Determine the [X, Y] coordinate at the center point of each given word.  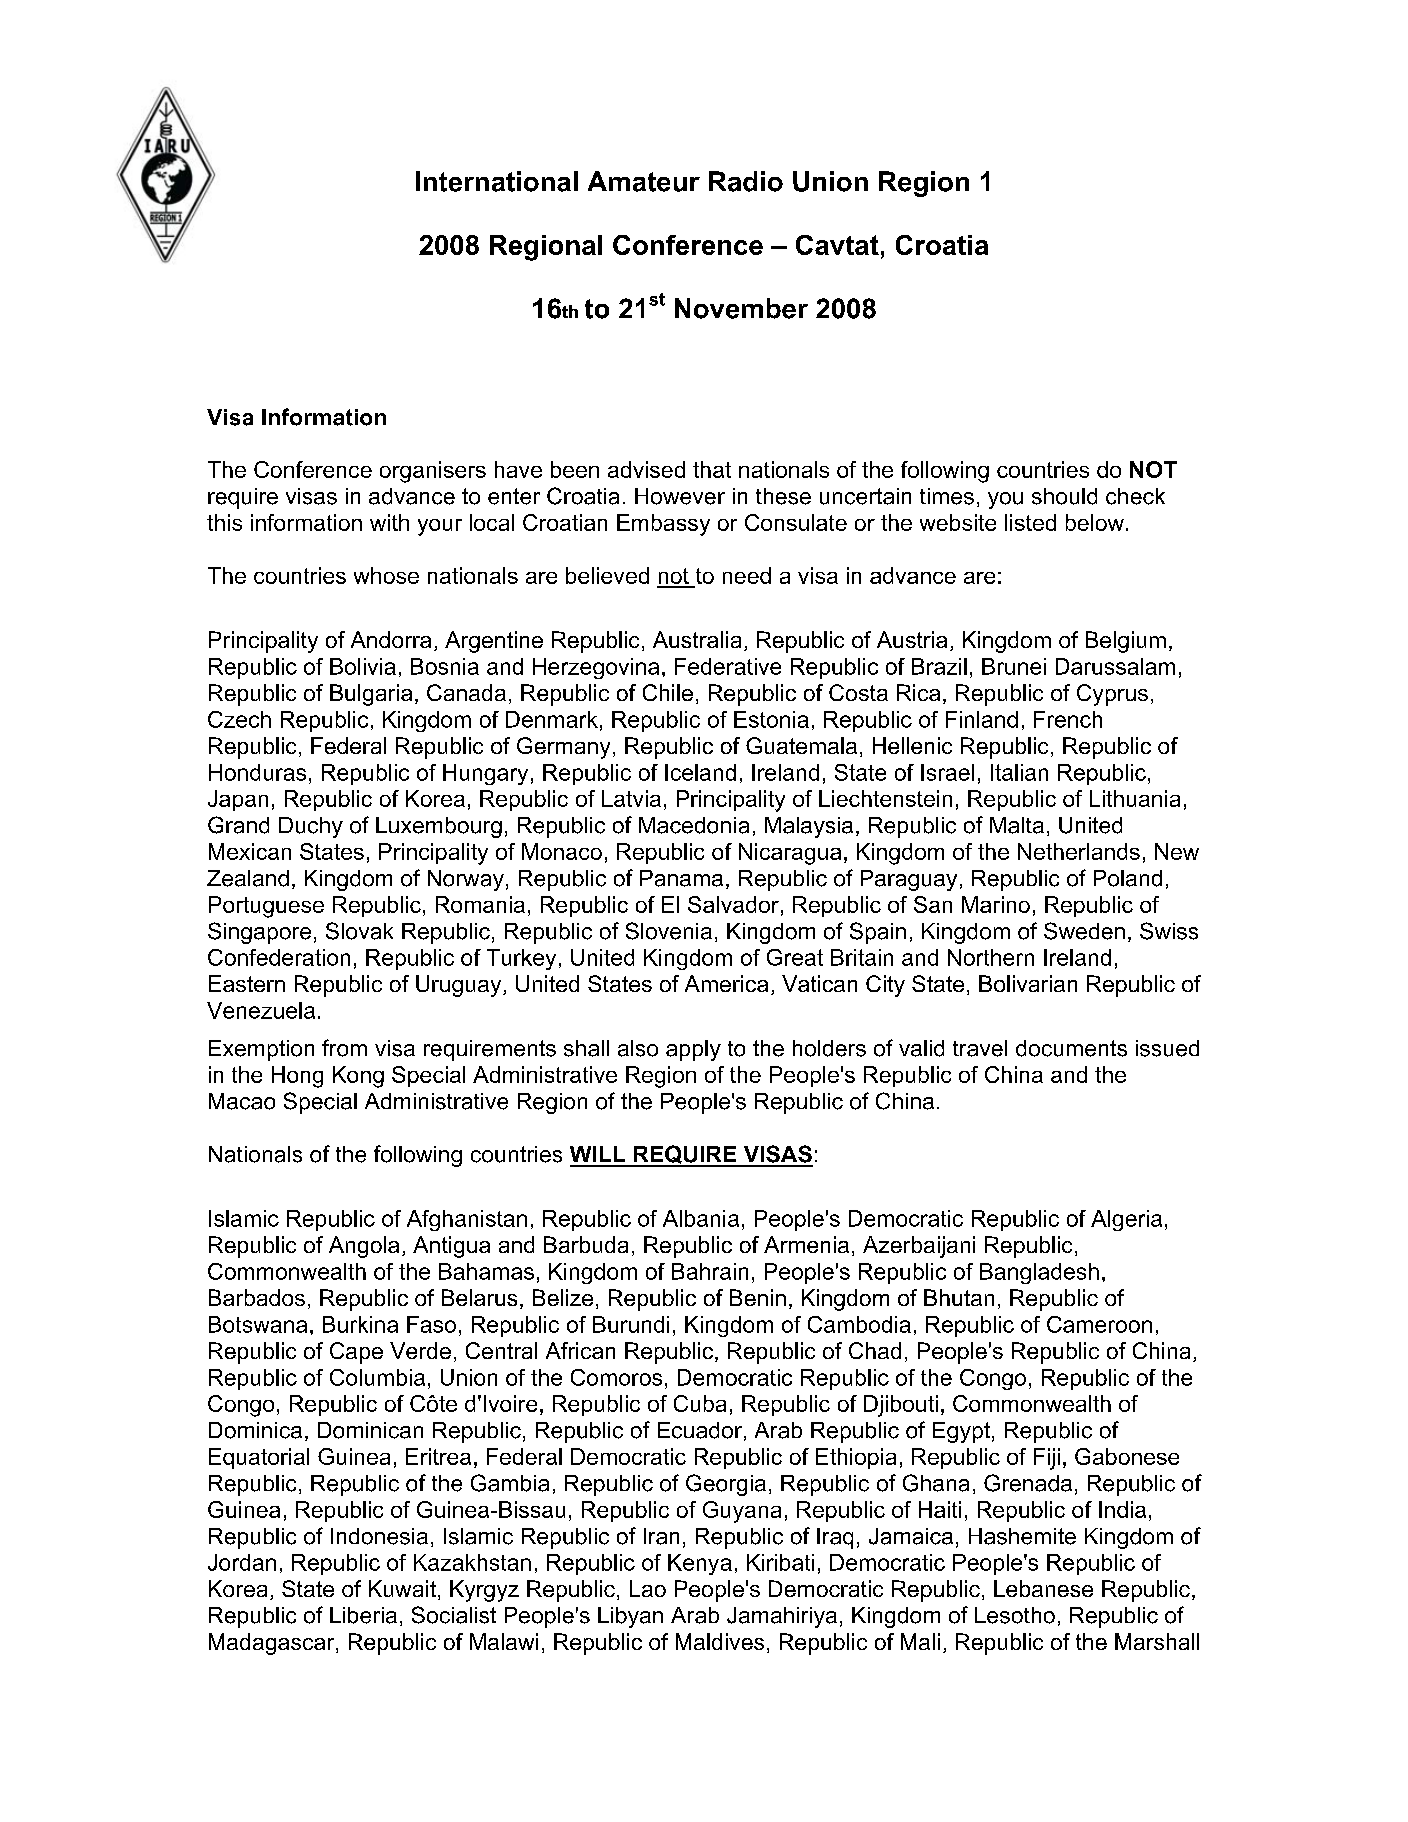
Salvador [733, 904]
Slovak [359, 931]
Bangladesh [1039, 1273]
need [747, 575]
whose [386, 575]
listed [1030, 522]
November [741, 308]
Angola [364, 1247]
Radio [746, 181]
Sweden [1084, 931]
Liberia [363, 1615]
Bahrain [710, 1271]
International [497, 181]
